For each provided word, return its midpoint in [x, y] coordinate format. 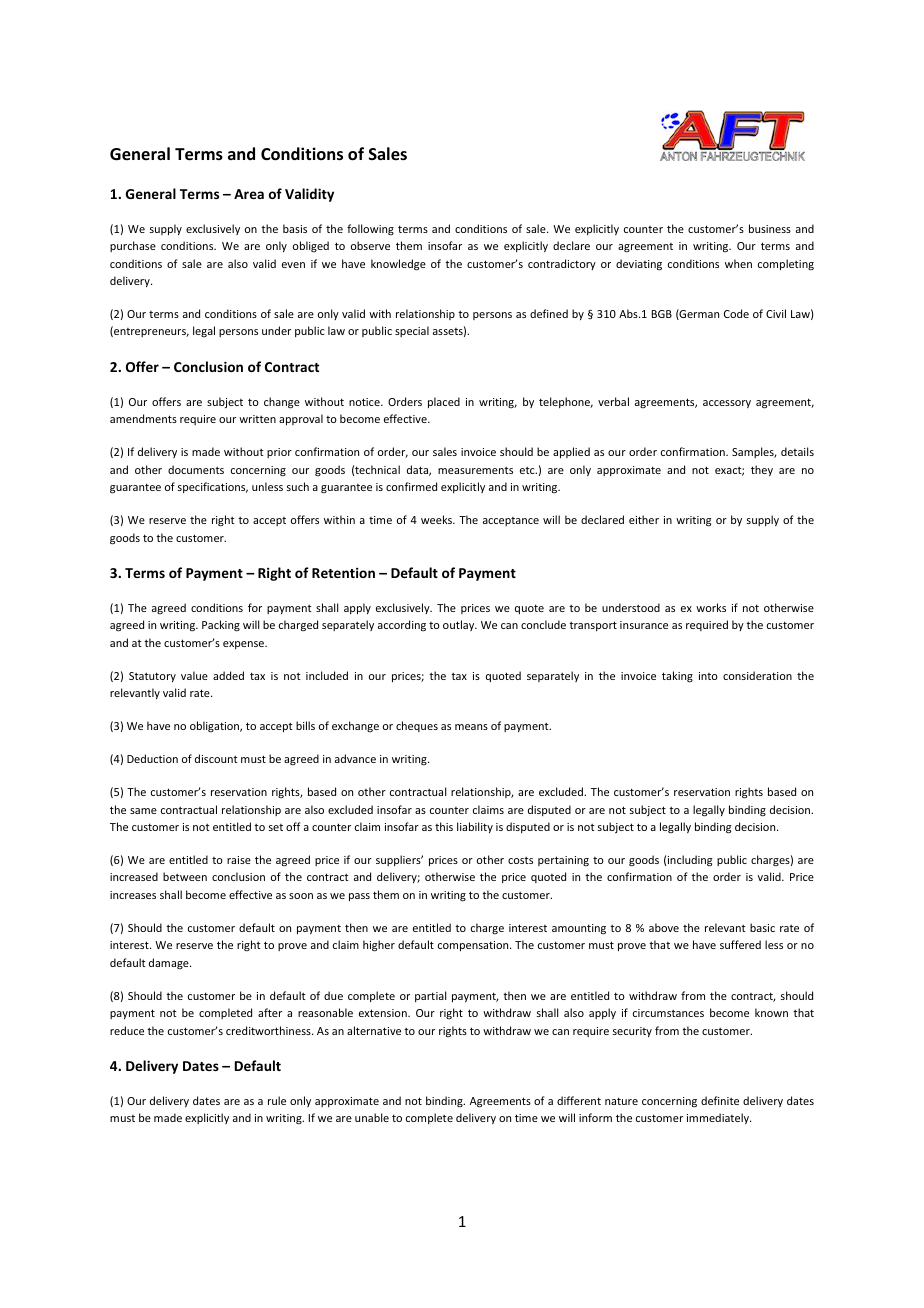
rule [277, 1100]
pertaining [563, 861]
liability [475, 827]
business [770, 228]
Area [249, 194]
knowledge [398, 265]
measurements [475, 470]
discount [216, 758]
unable [372, 1117]
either [644, 519]
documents [196, 469]
